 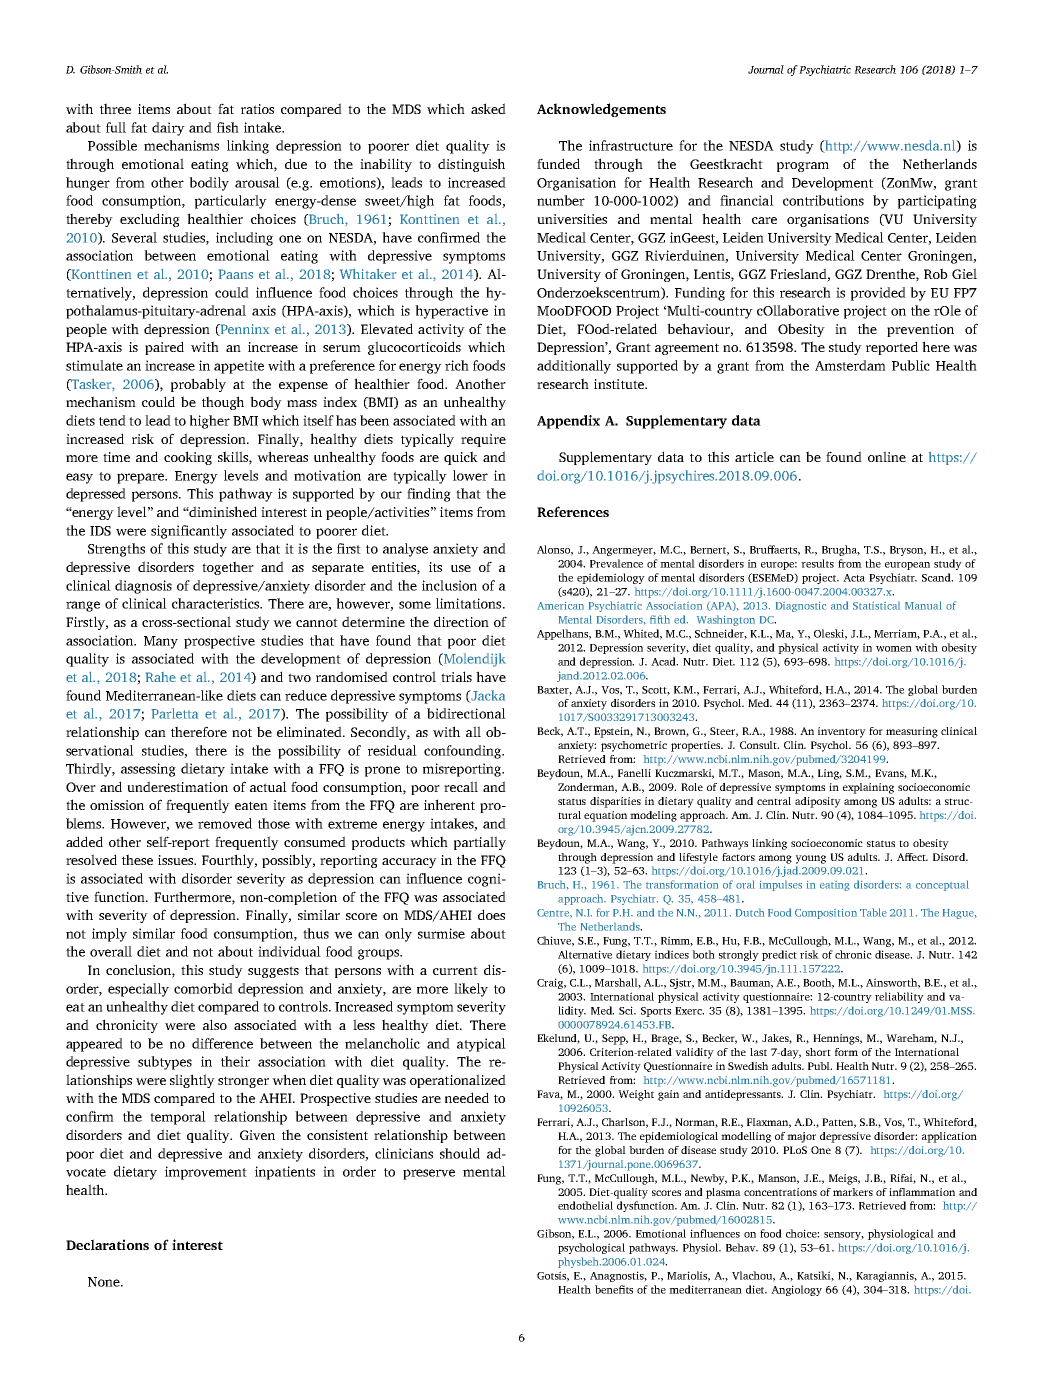 What do you see at coordinates (558, 163) in the screenshot?
I see `funded` at bounding box center [558, 163].
